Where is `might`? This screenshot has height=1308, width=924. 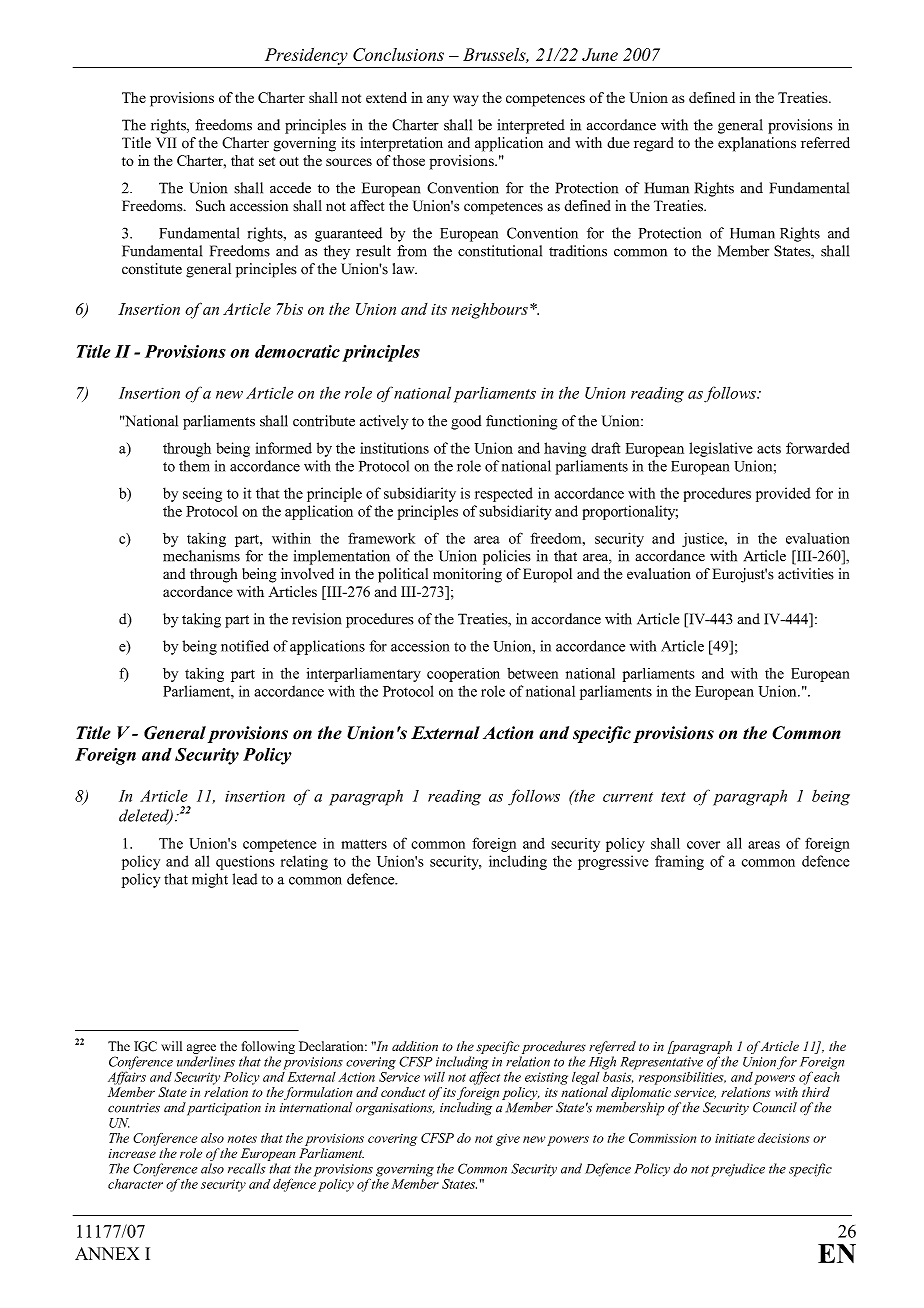
might is located at coordinates (210, 880).
